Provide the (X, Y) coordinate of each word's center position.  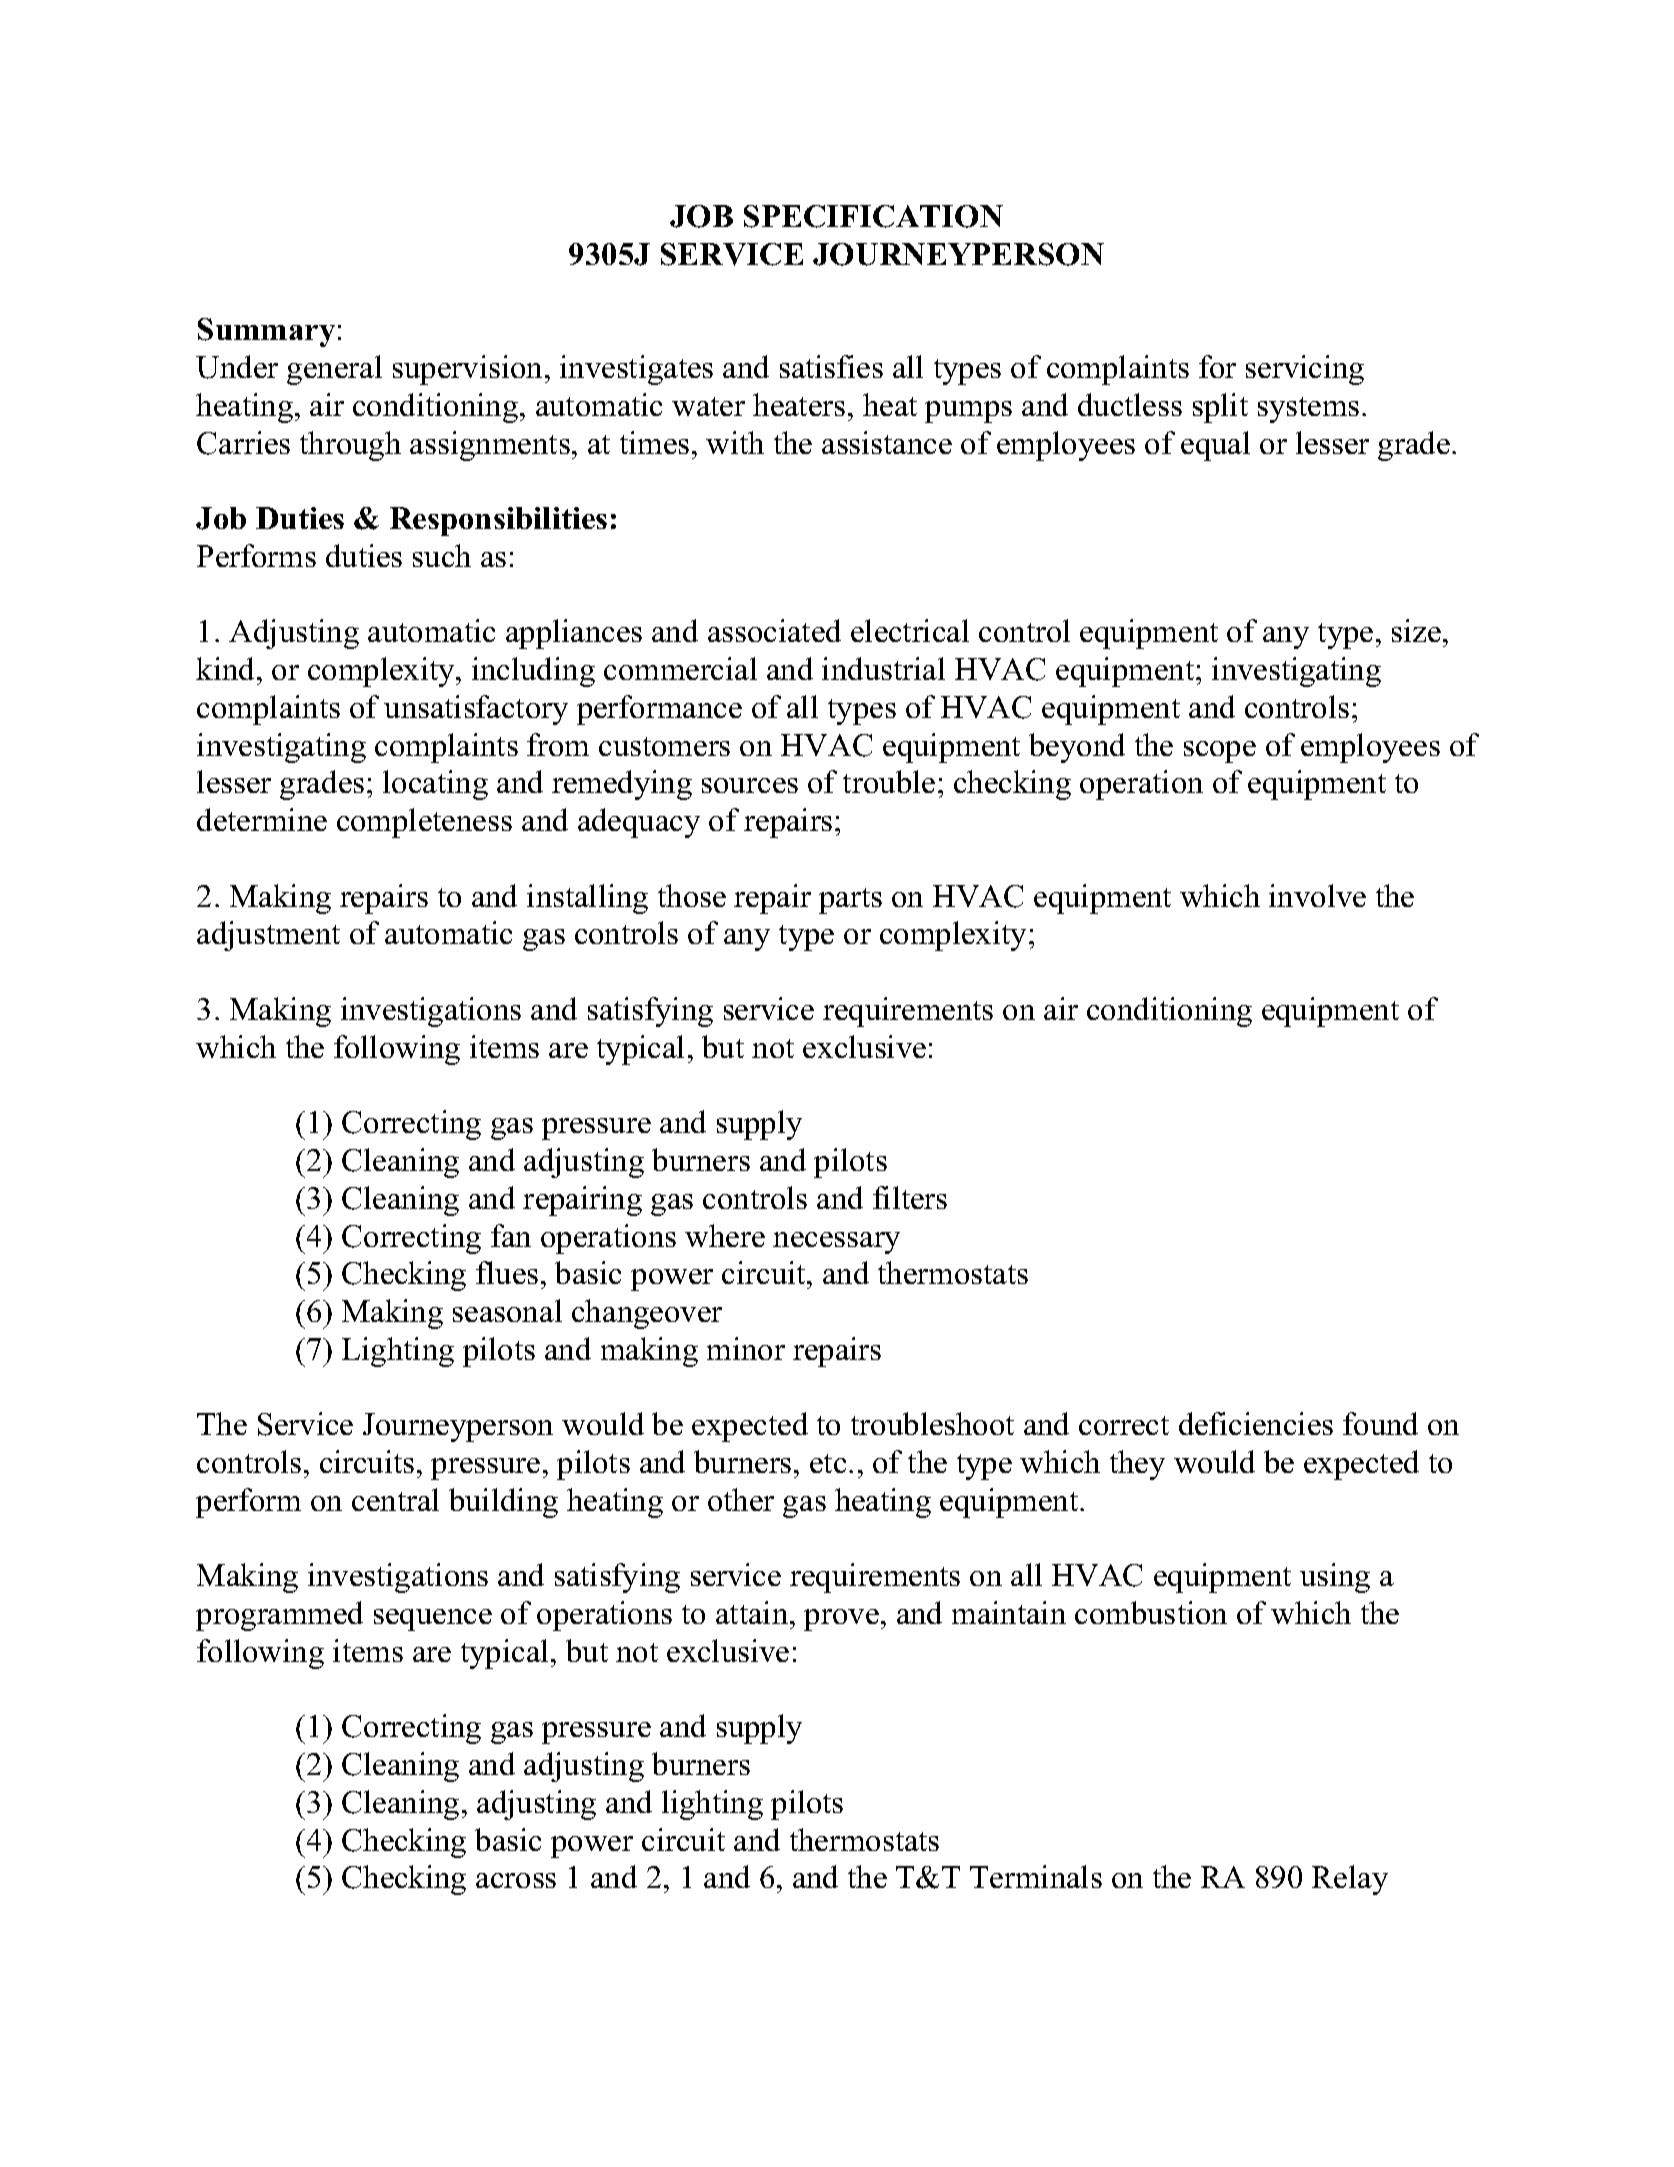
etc (828, 1463)
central (395, 1499)
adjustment (268, 936)
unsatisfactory (476, 710)
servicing (1305, 370)
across (516, 1880)
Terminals (1036, 1876)
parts (850, 901)
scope (1220, 752)
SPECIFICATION (873, 216)
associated (774, 630)
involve (1317, 895)
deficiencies (1256, 1423)
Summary (266, 332)
